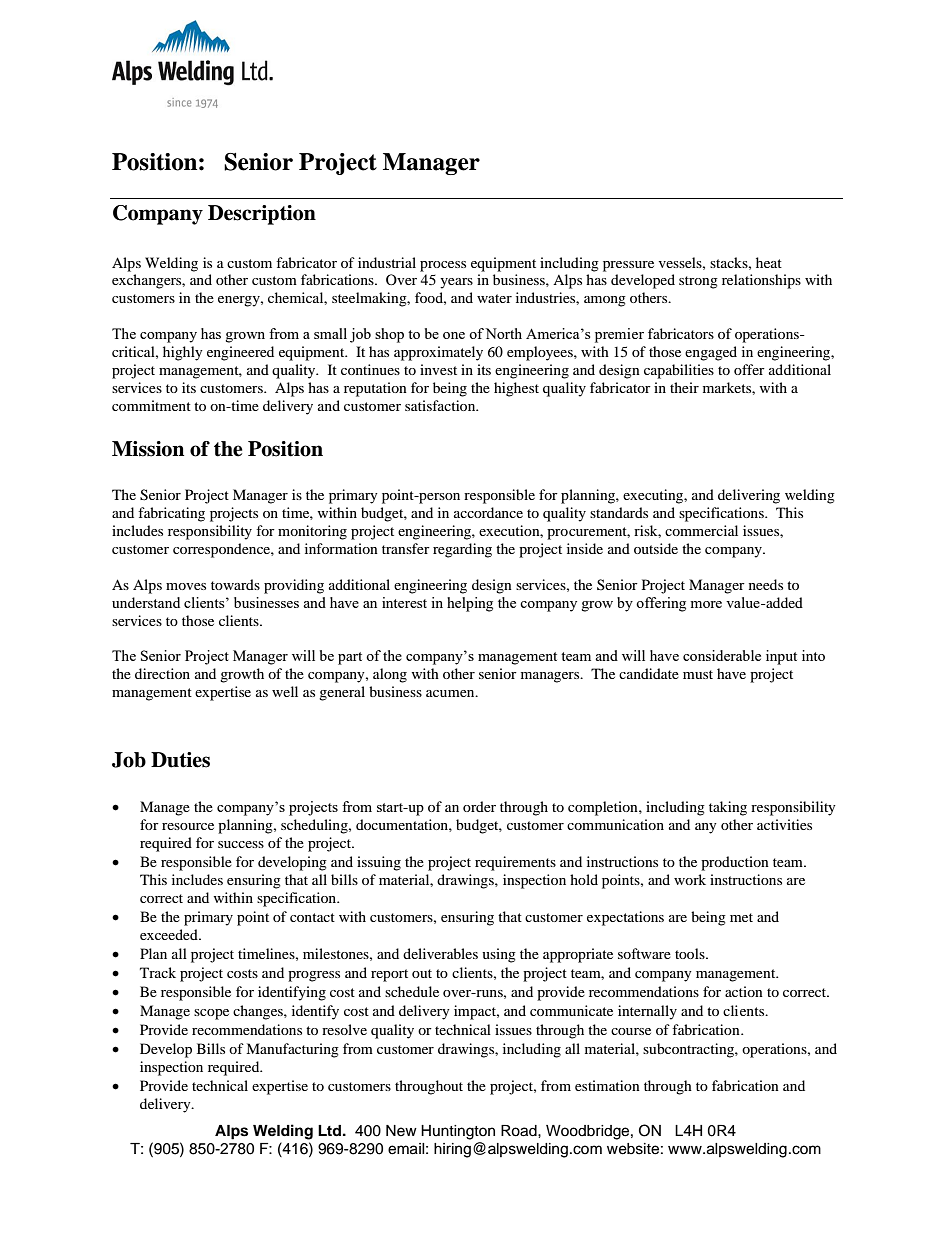 The width and height of the screenshot is (952, 1233). I want to click on along, so click(390, 675).
